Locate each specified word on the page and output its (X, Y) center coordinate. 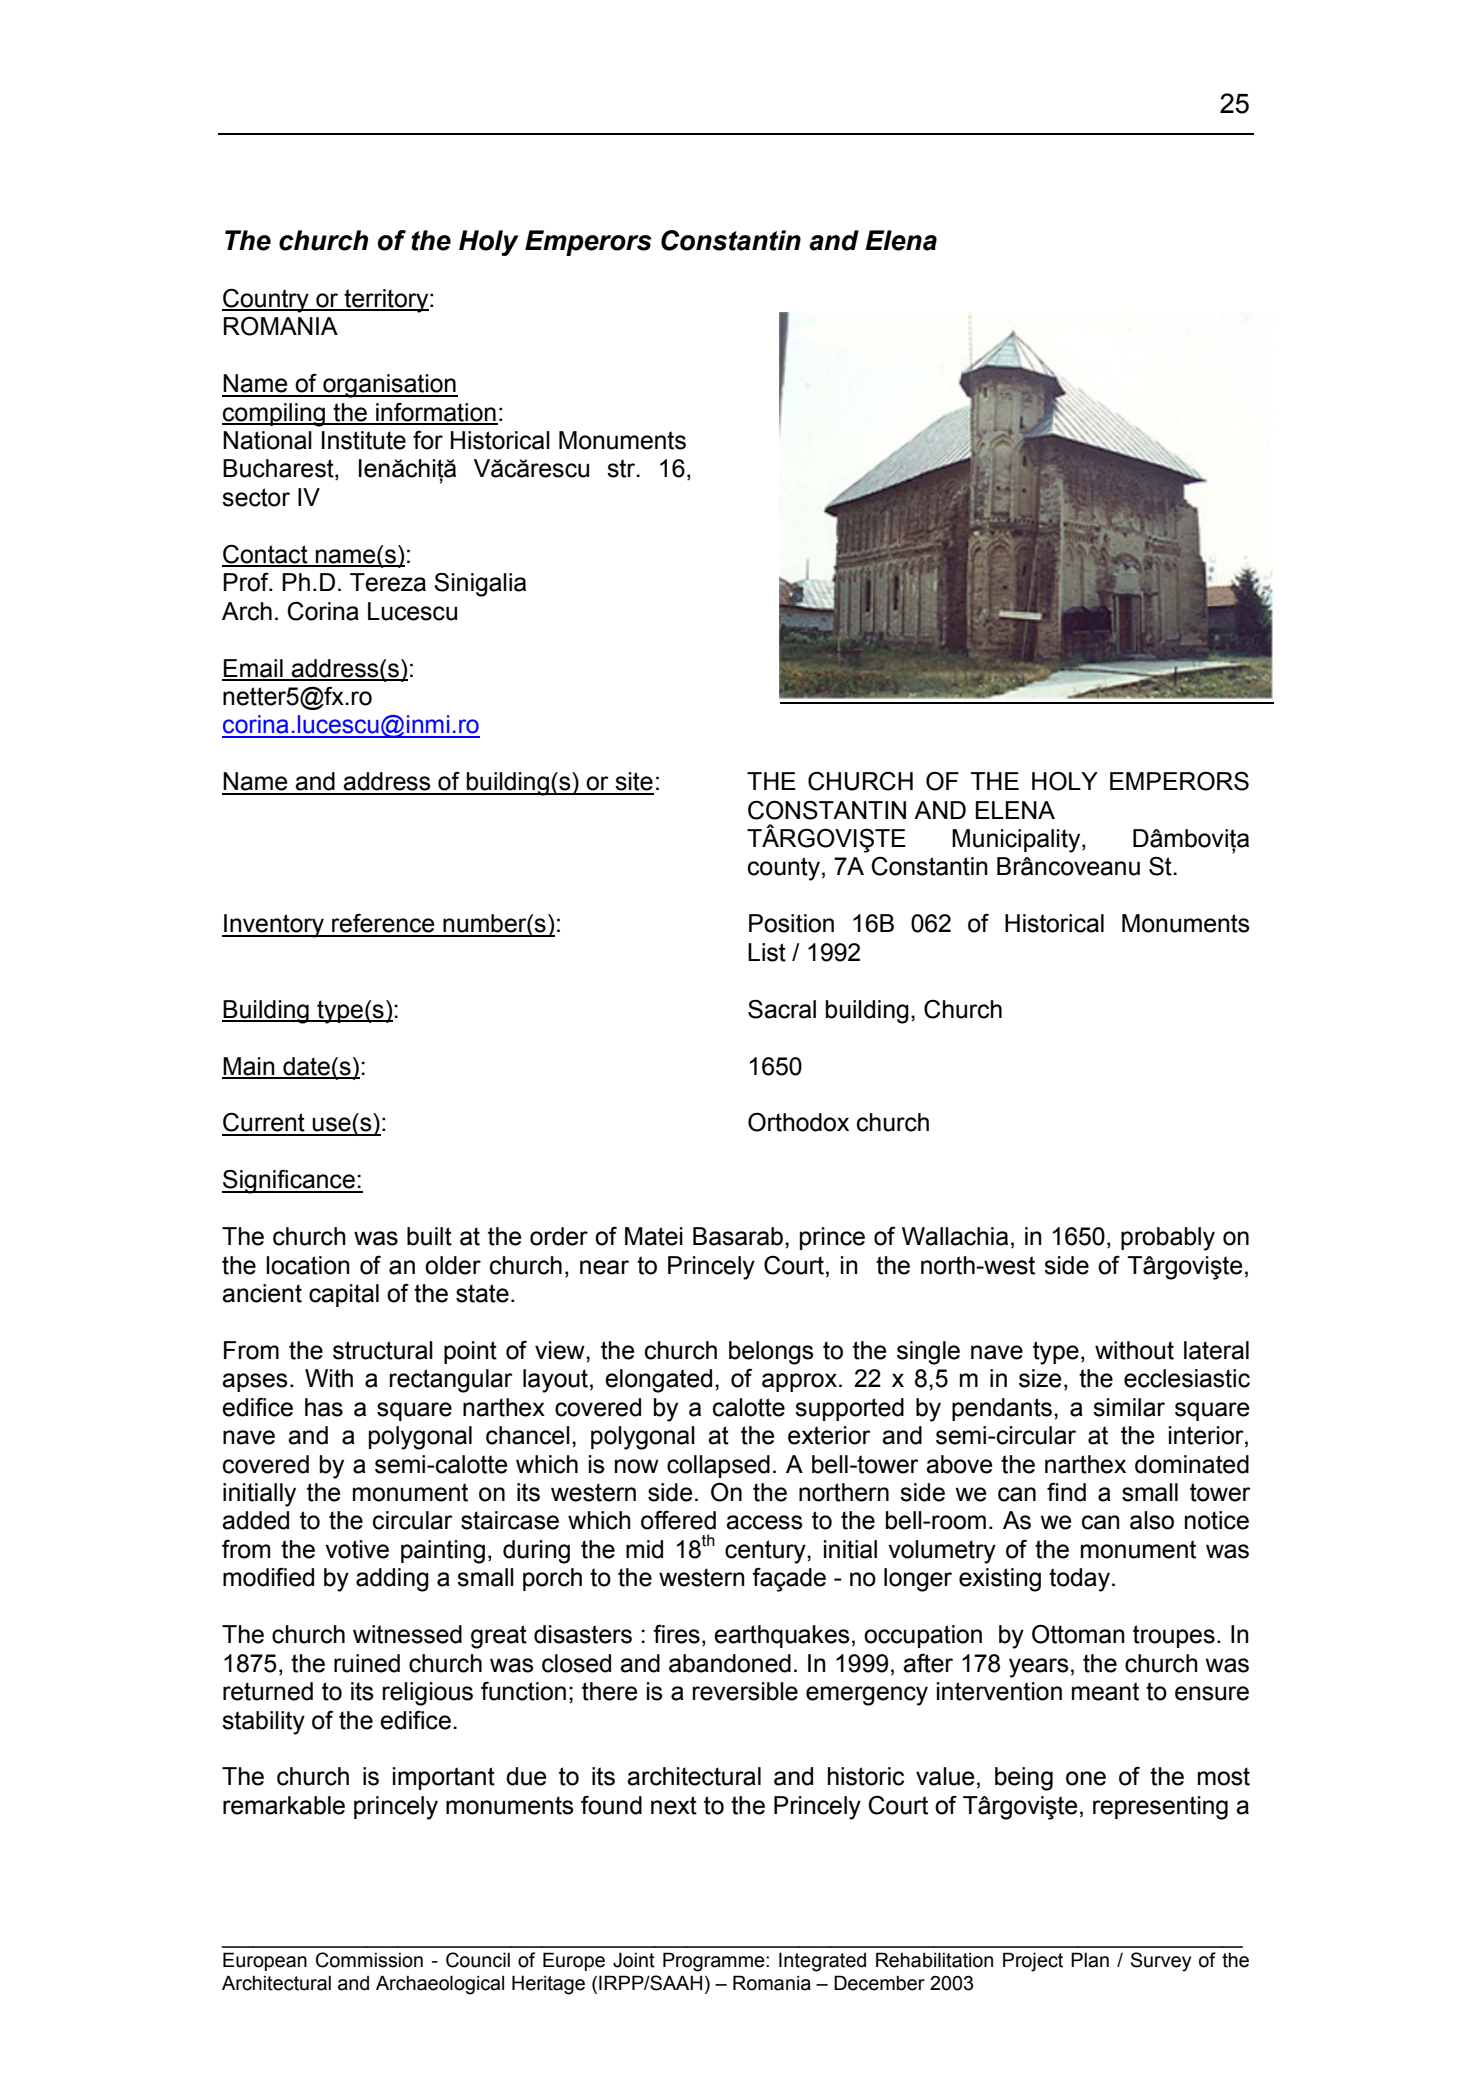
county (784, 869)
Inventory (274, 926)
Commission (369, 1960)
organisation (389, 386)
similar (1129, 1407)
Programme (715, 1962)
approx (799, 1382)
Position (791, 923)
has (324, 1407)
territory (387, 301)
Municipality (1017, 841)
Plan (1090, 1960)
